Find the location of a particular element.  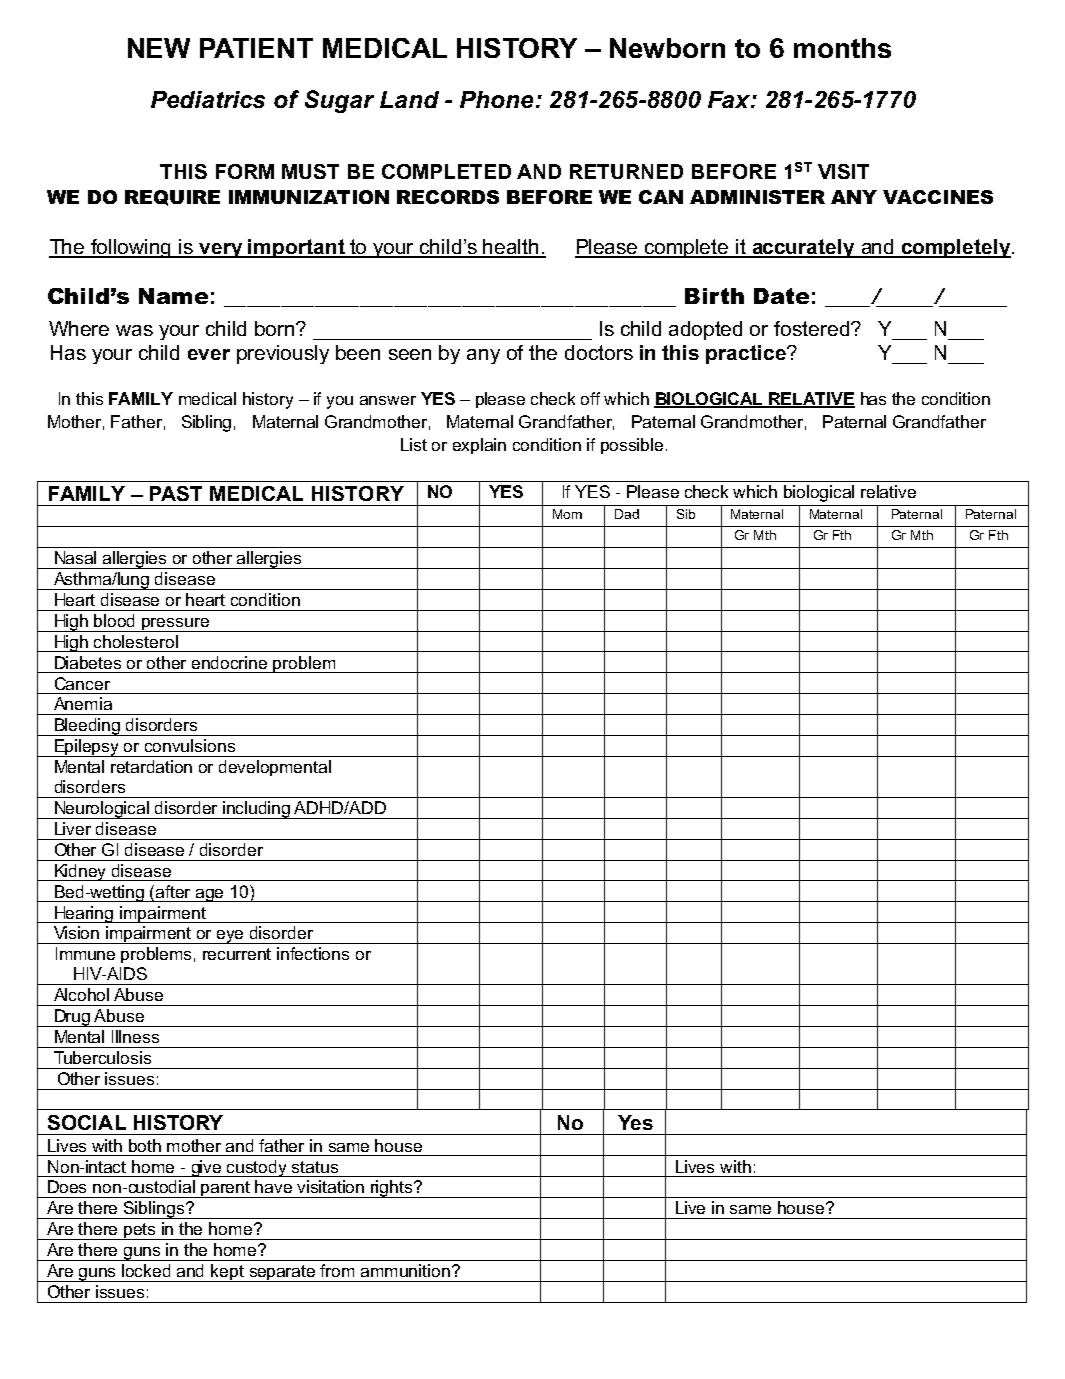

health is located at coordinates (511, 248).
